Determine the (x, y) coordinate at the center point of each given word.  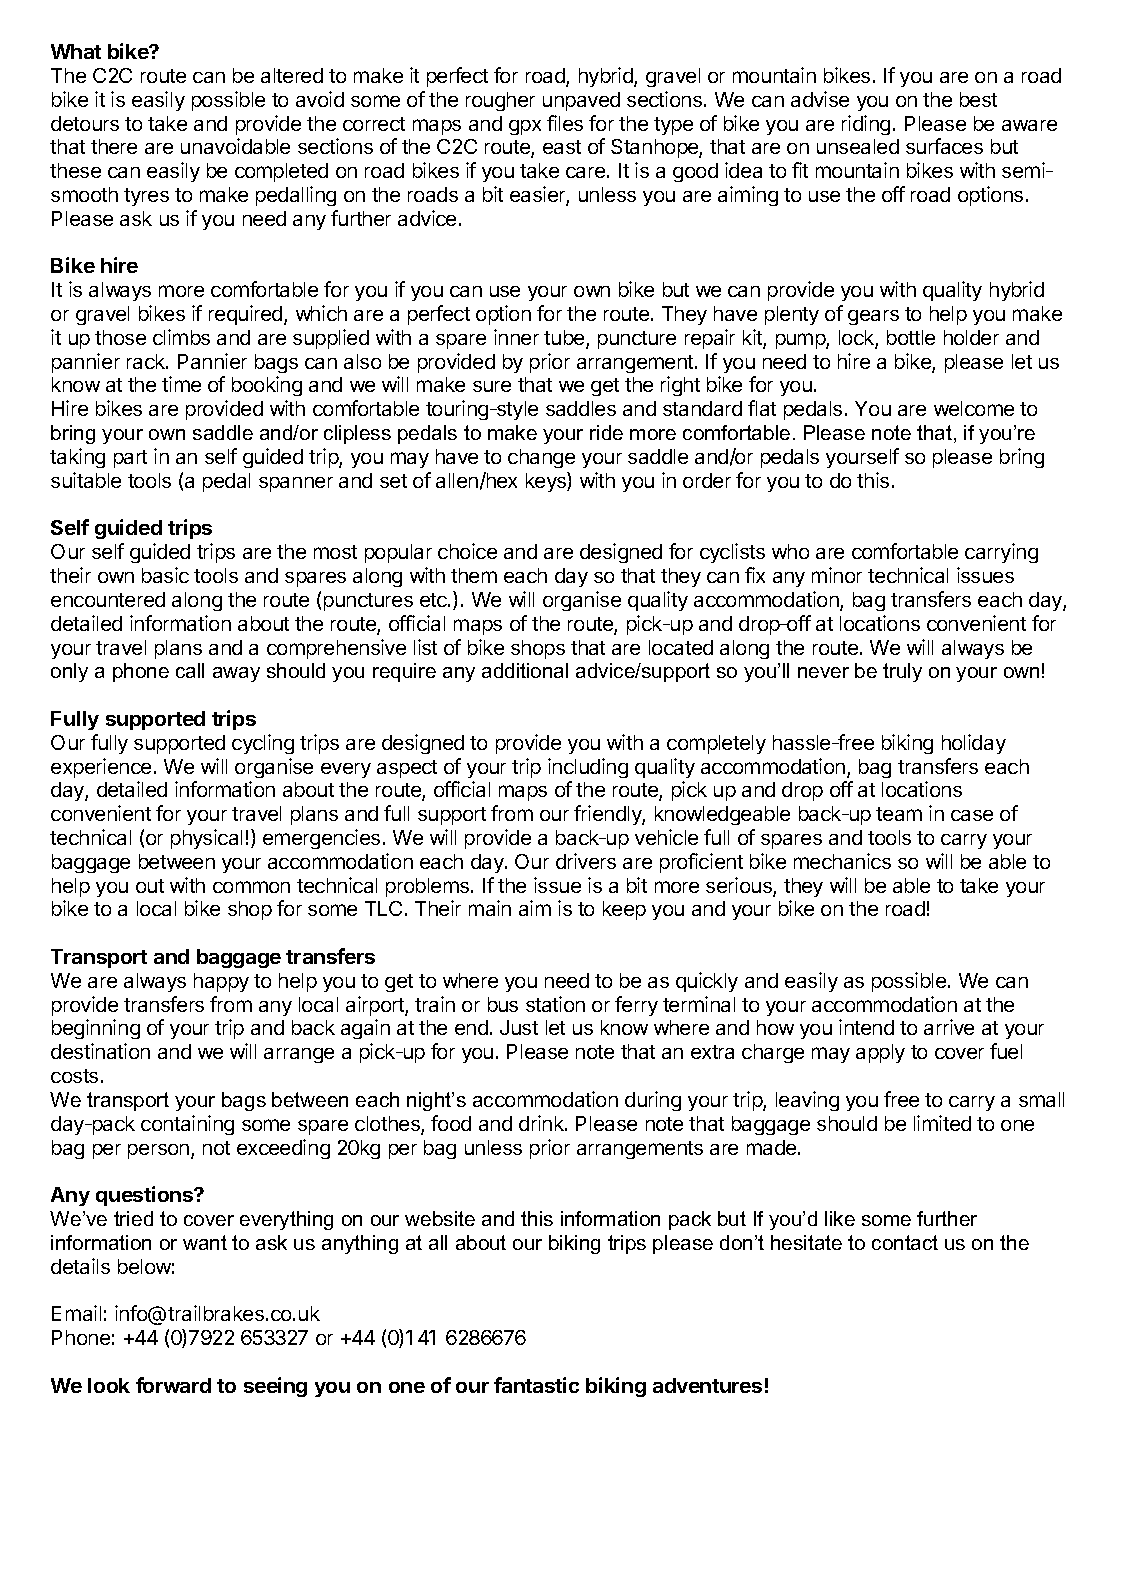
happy (221, 982)
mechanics (842, 861)
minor (837, 575)
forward (173, 1385)
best (978, 99)
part (130, 459)
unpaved (581, 101)
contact (905, 1242)
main (490, 908)
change (541, 458)
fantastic (536, 1385)
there (114, 146)
